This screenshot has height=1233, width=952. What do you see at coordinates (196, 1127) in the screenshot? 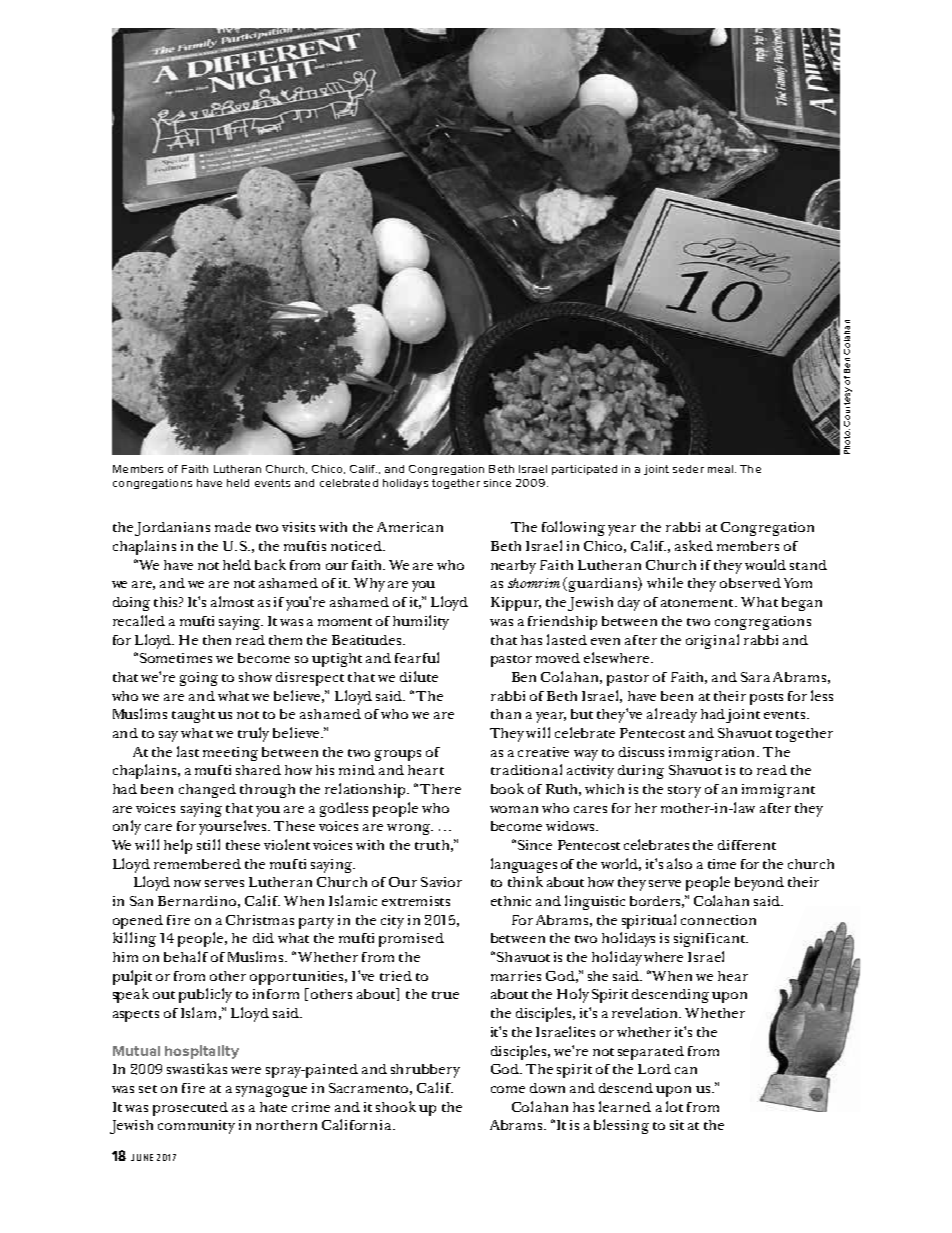
I see `community` at bounding box center [196, 1127].
